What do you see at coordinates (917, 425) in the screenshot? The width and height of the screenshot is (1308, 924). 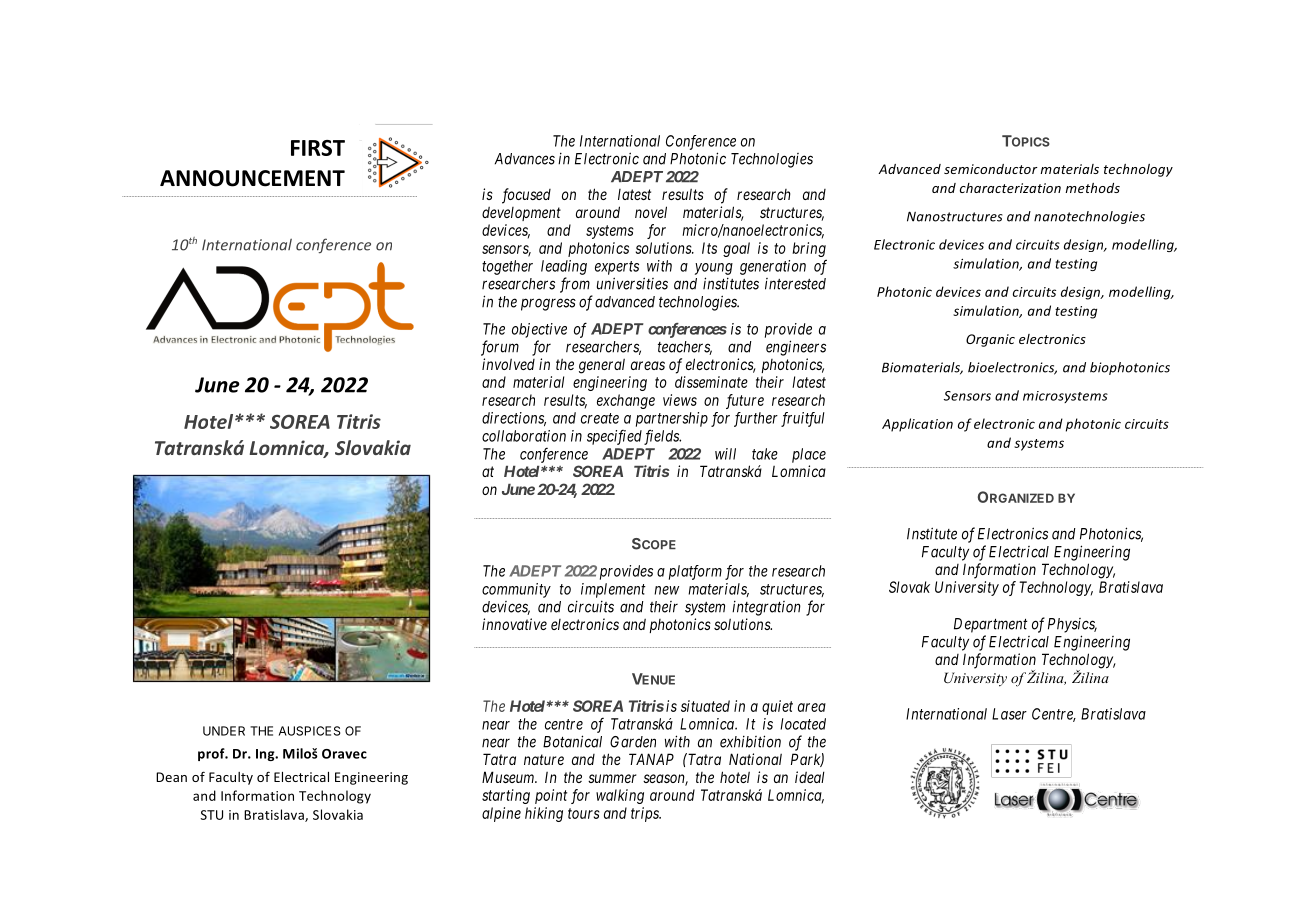 I see `Application` at bounding box center [917, 425].
